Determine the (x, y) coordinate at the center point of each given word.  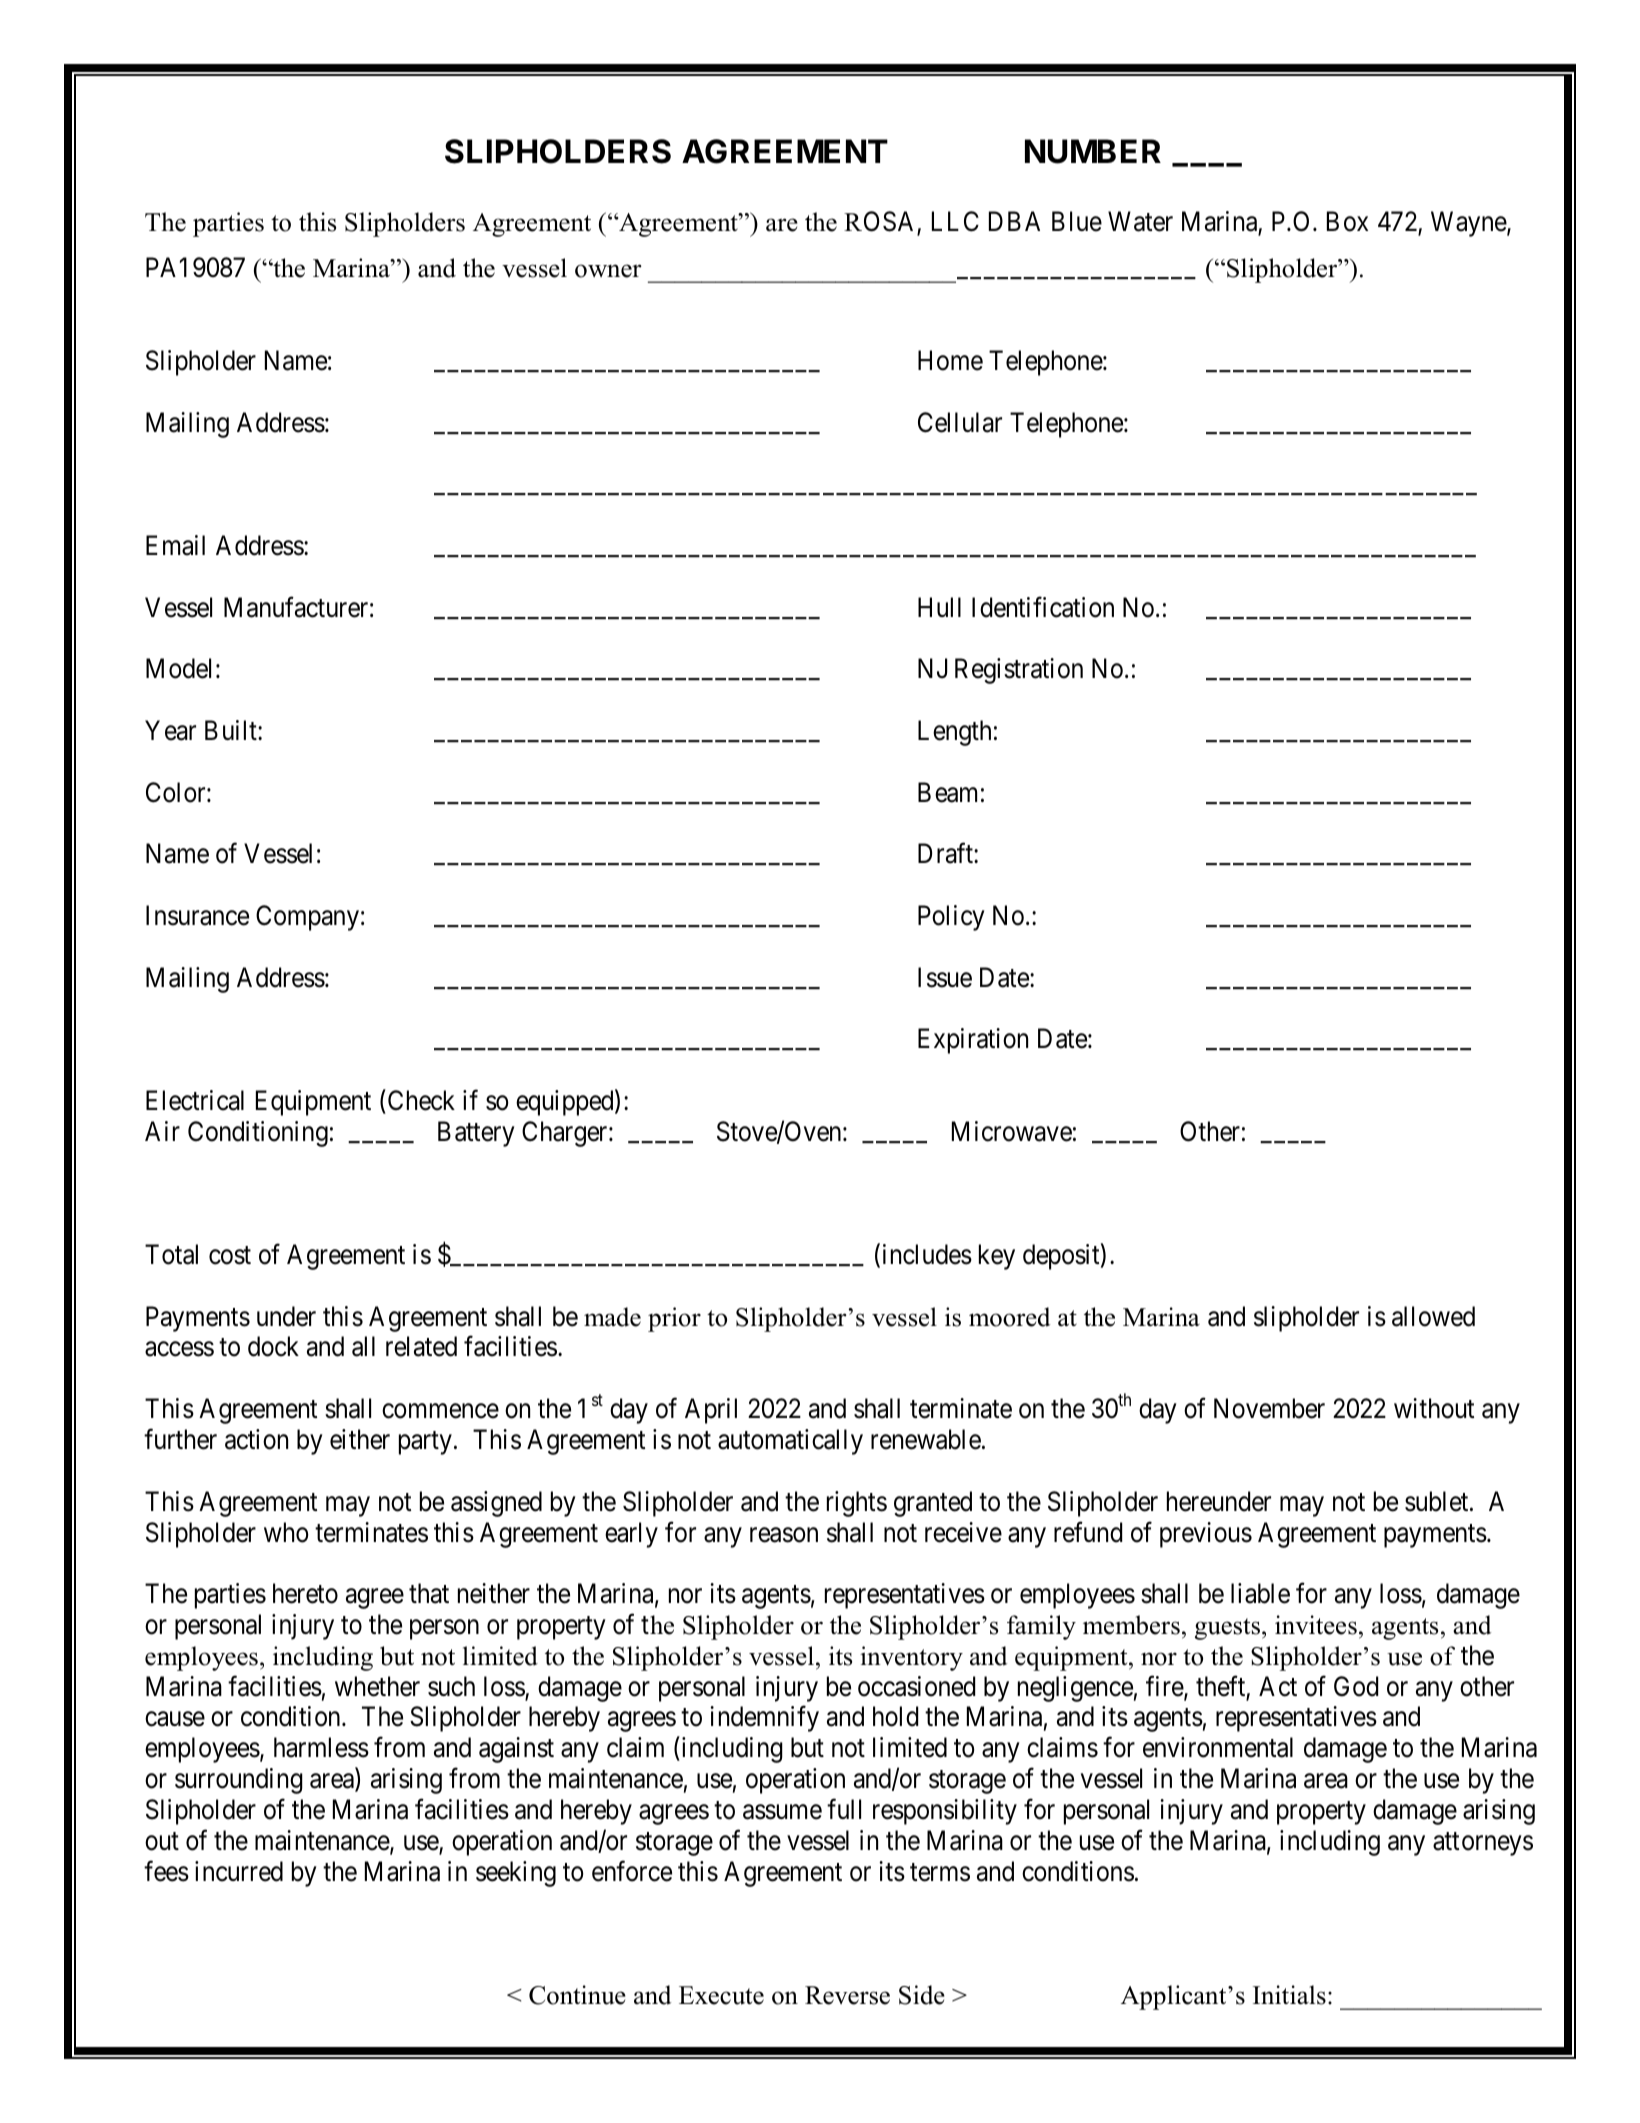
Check (421, 1100)
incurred (239, 1871)
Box (1347, 222)
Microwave (1012, 1131)
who (286, 1532)
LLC (955, 221)
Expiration (973, 1041)
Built (232, 730)
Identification (1043, 607)
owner (608, 271)
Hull (939, 607)
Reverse (847, 1995)
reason (784, 1535)
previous (1206, 1535)
